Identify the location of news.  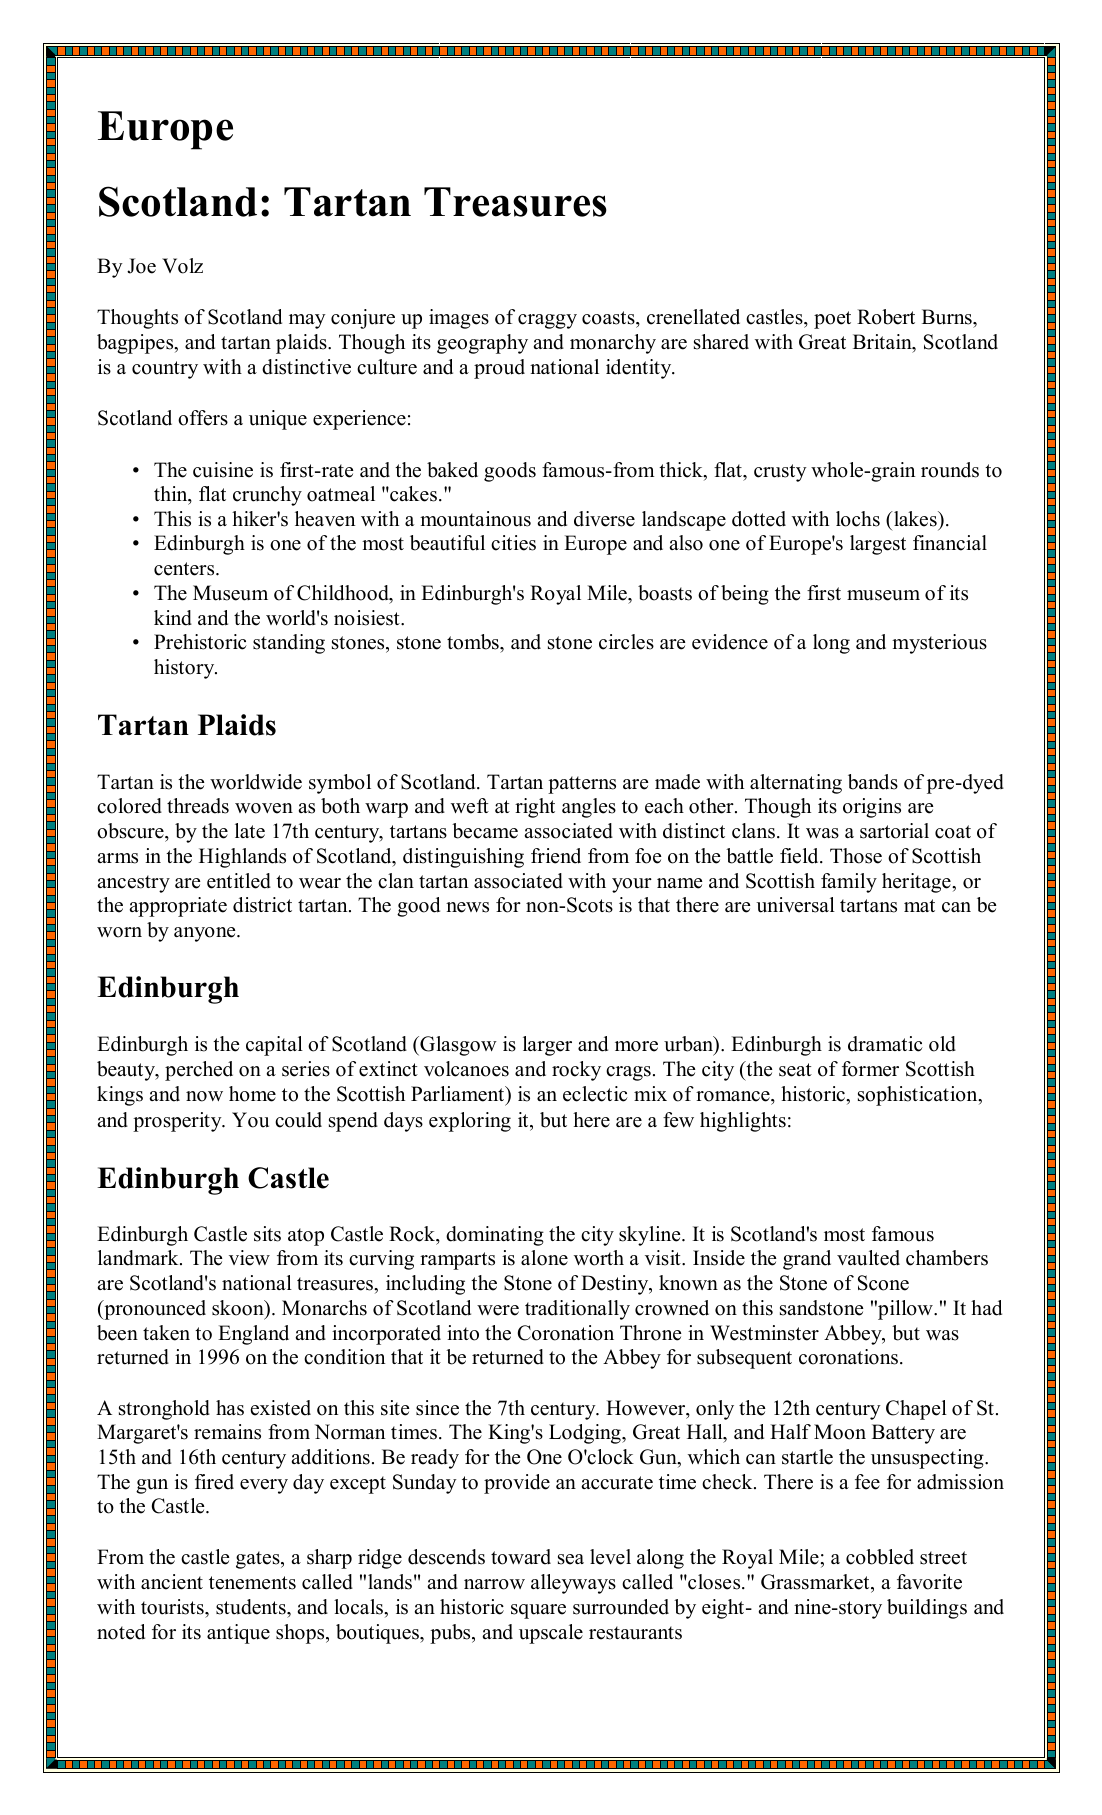
(467, 907).
